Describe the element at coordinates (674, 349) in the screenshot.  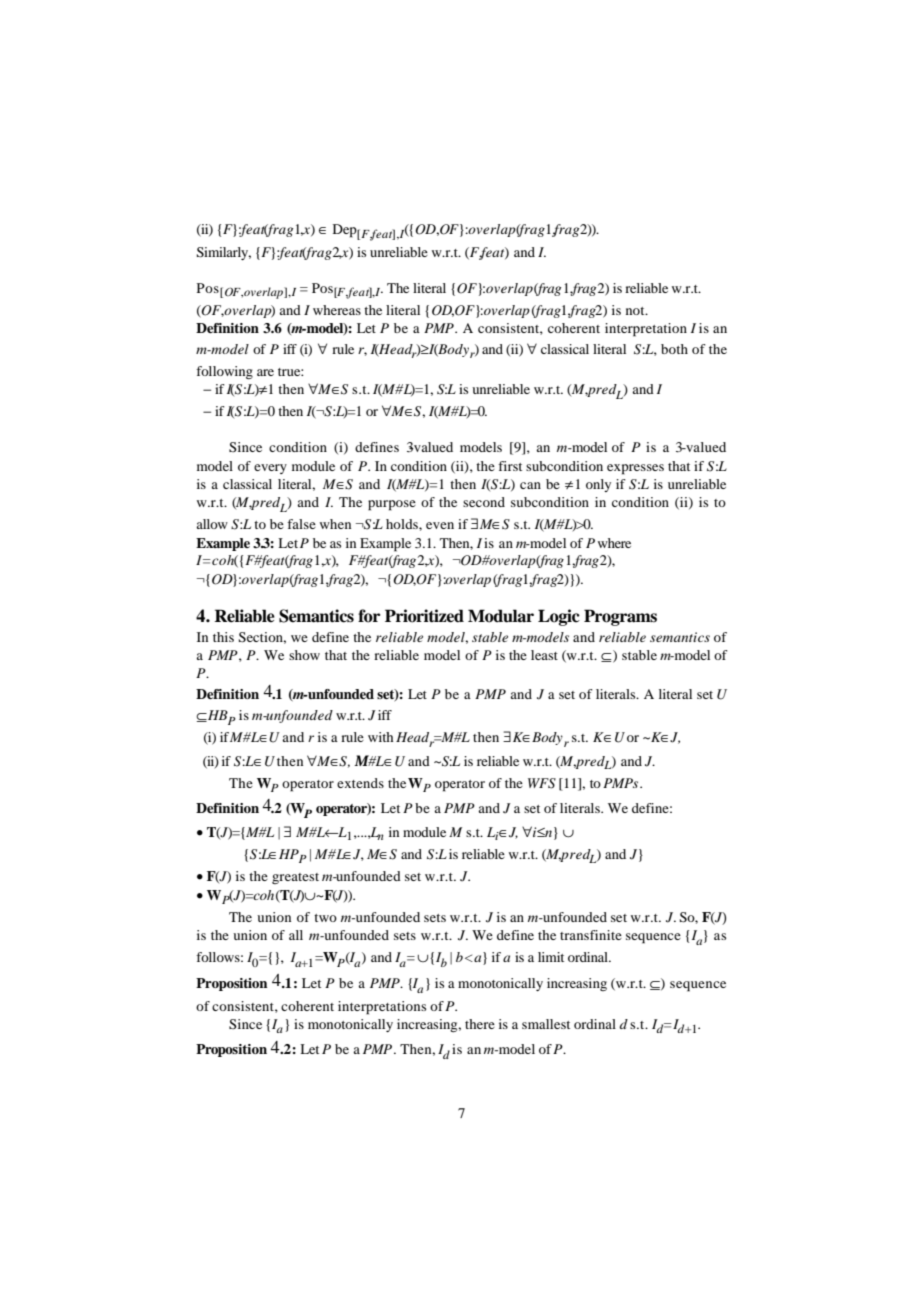
I see `both` at that location.
